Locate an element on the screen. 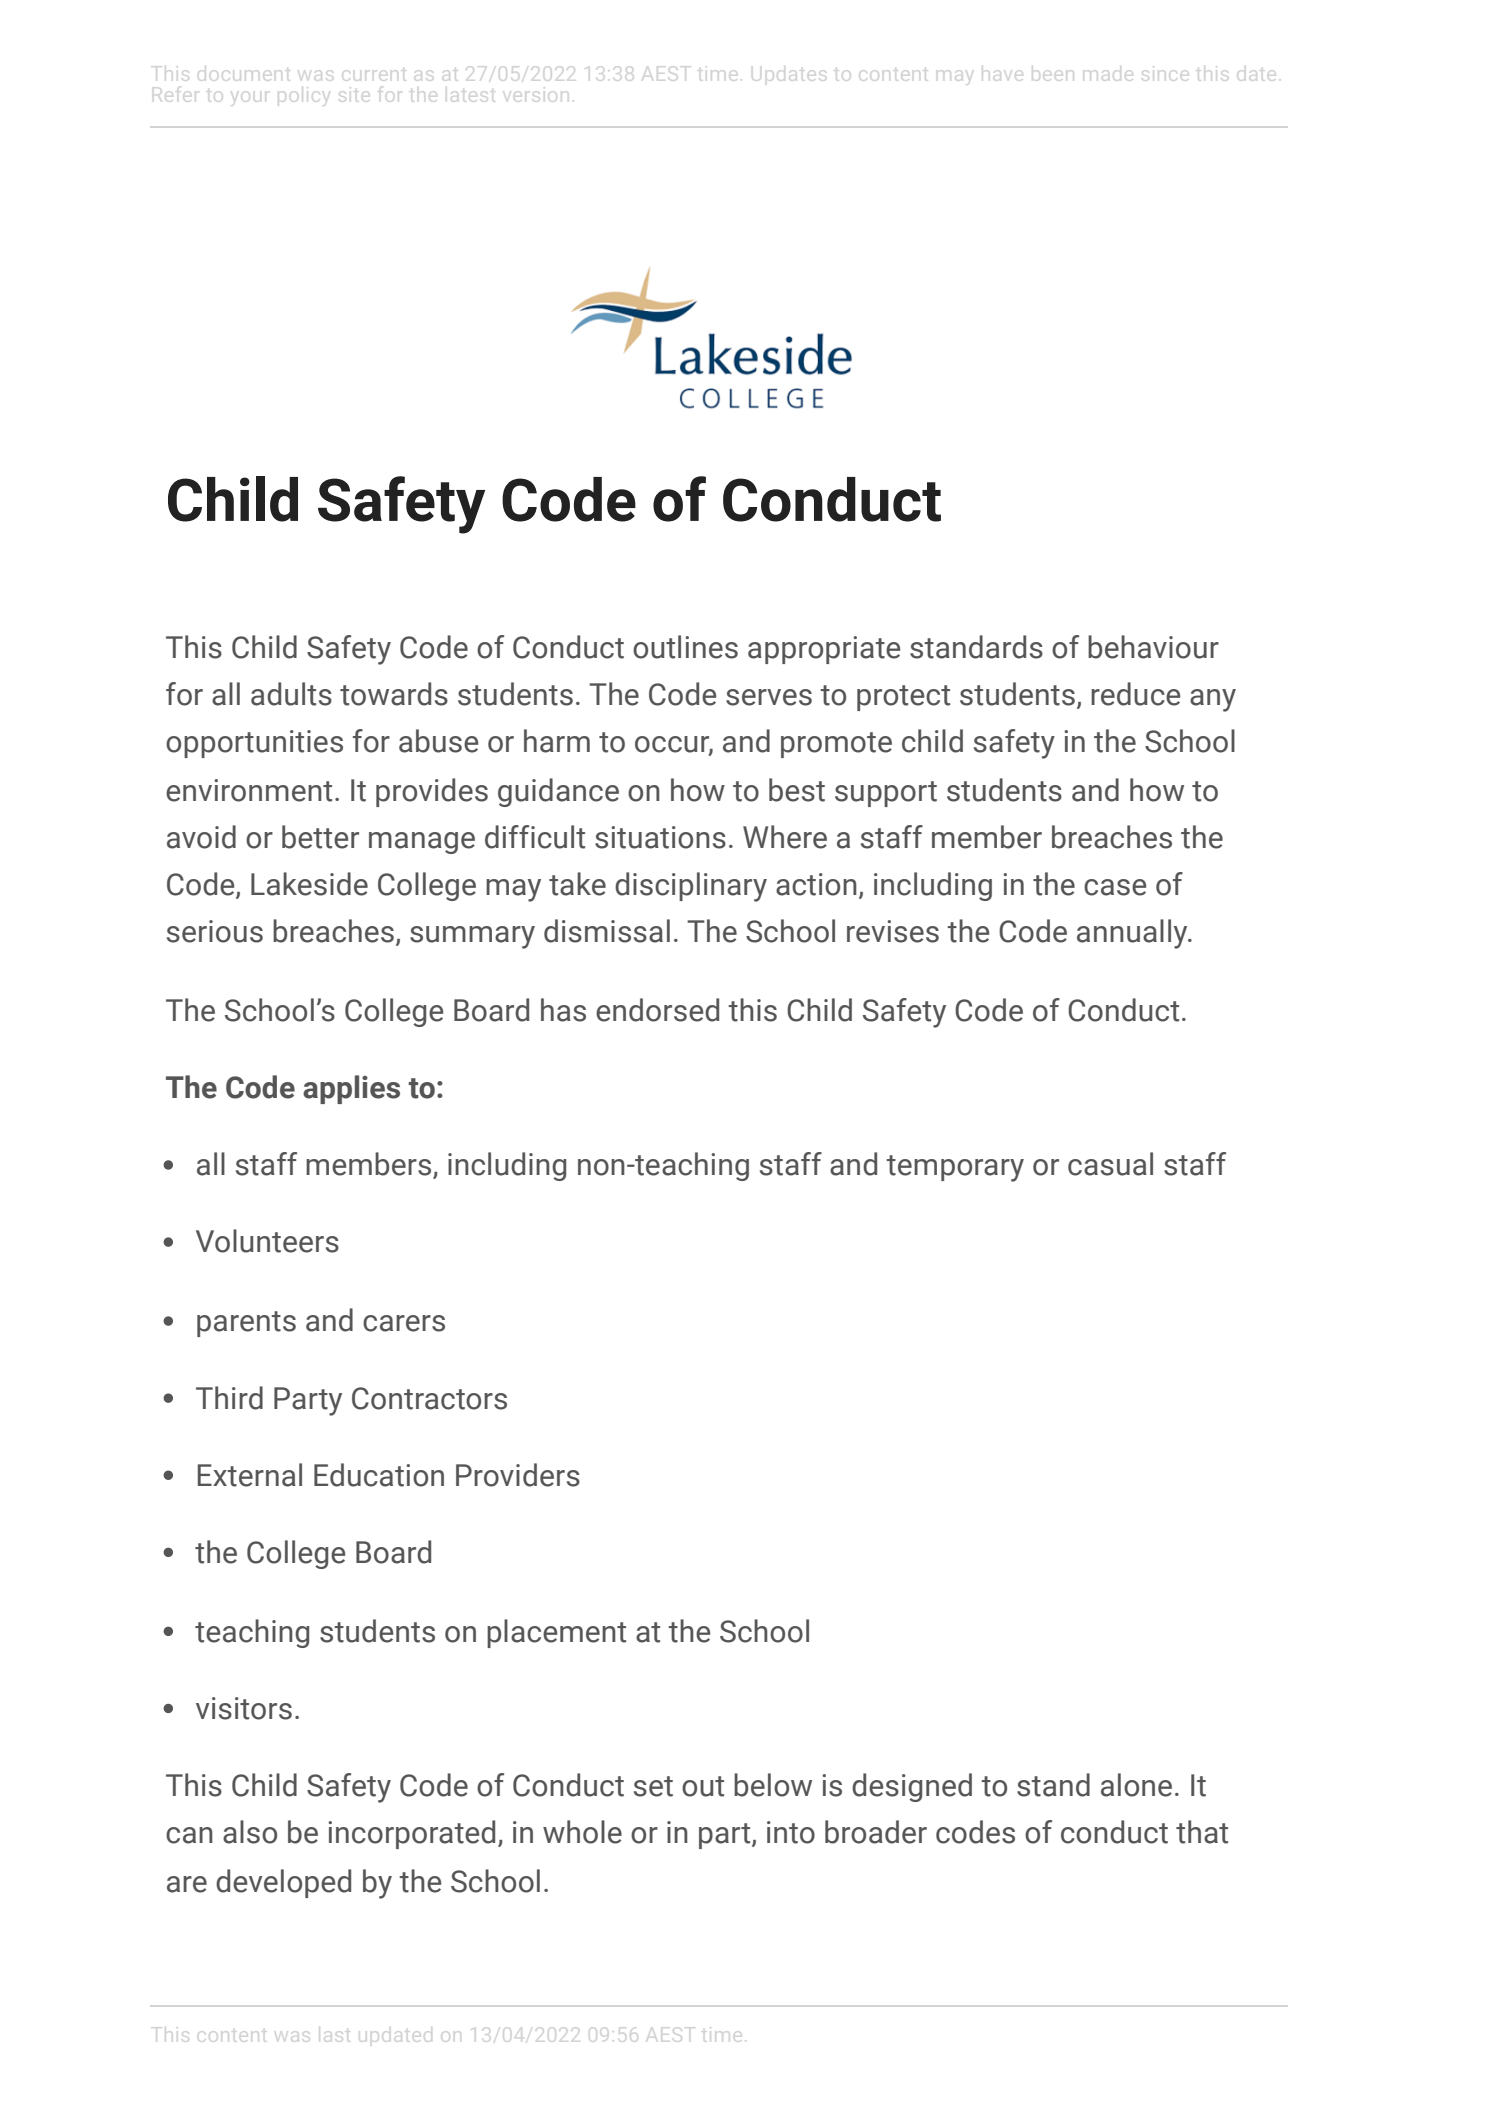 The height and width of the screenshot is (2111, 1492). casual is located at coordinates (1110, 1164).
